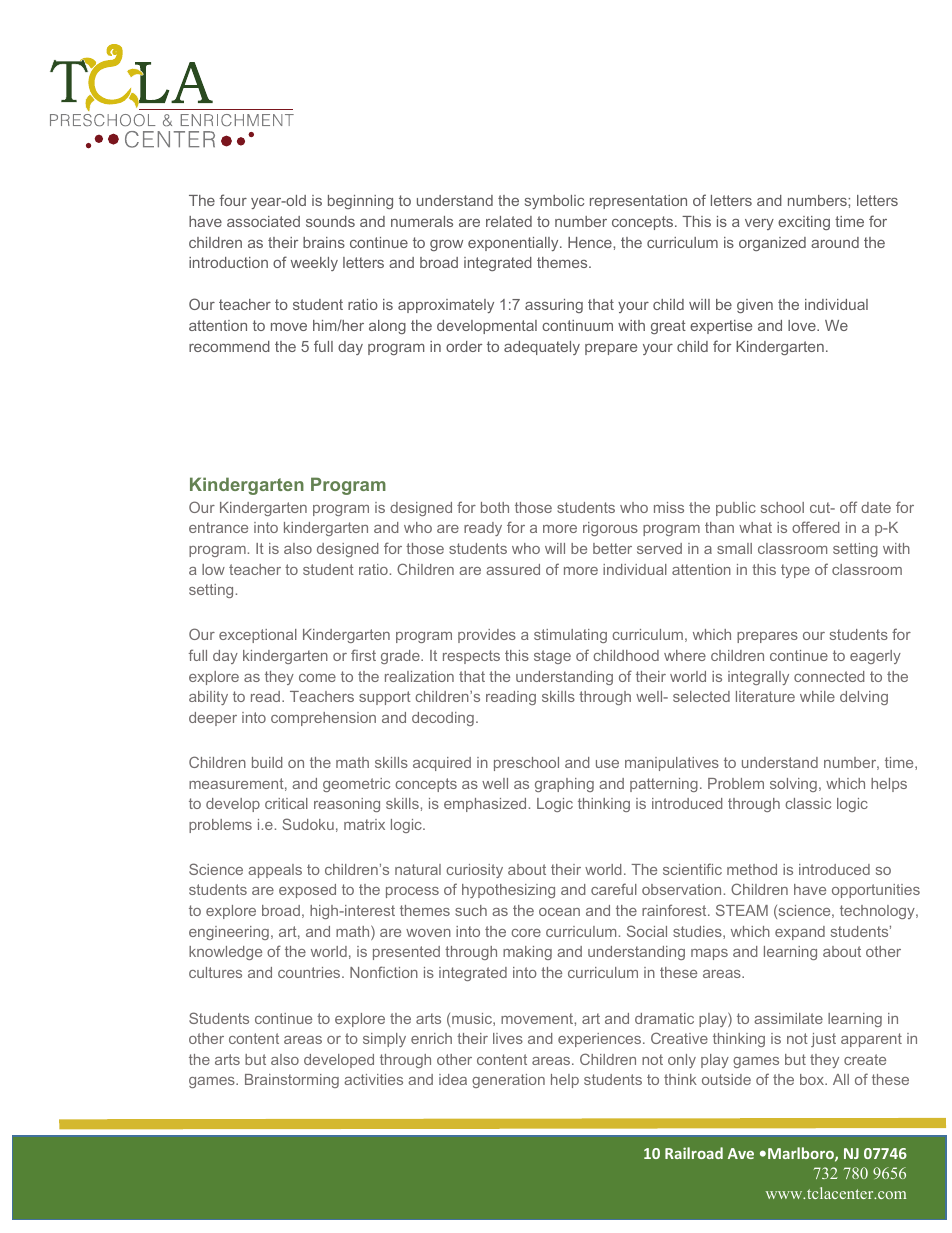 This image has height=1233, width=952. I want to click on exciting, so click(804, 223).
